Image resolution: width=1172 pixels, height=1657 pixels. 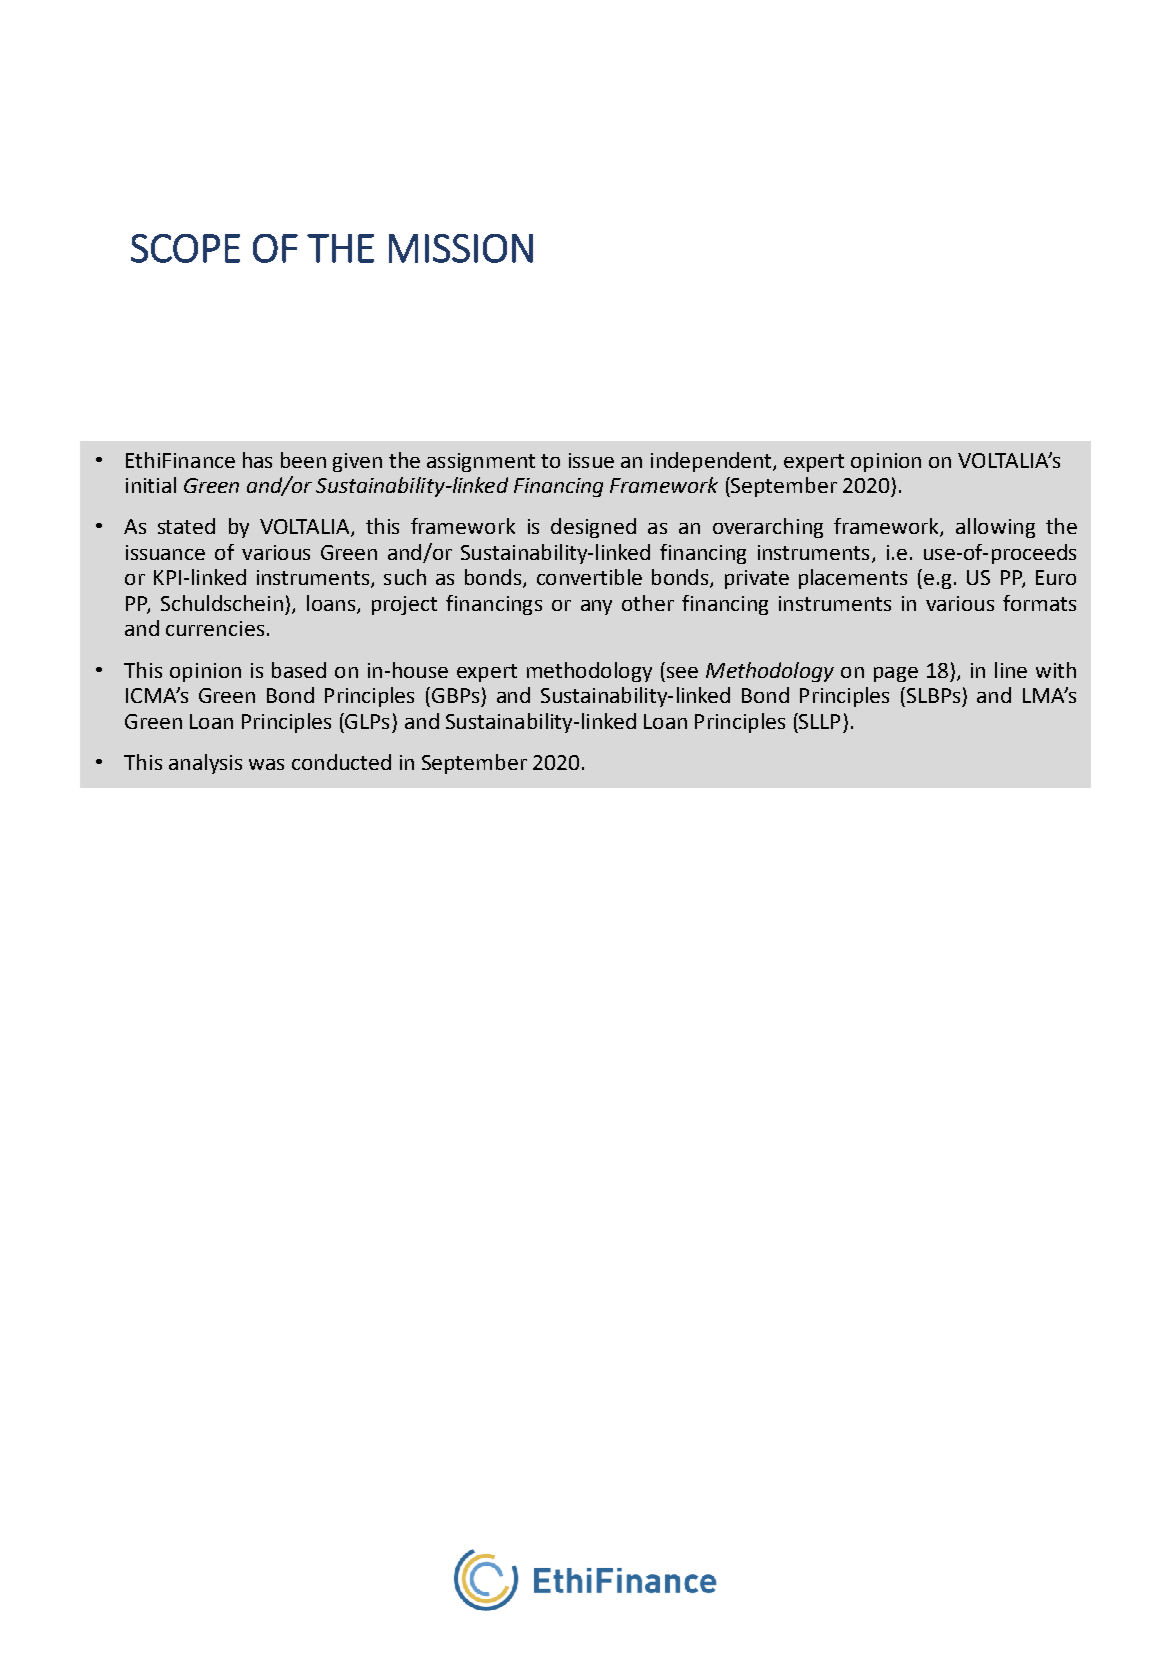 I want to click on independent, so click(x=712, y=462).
